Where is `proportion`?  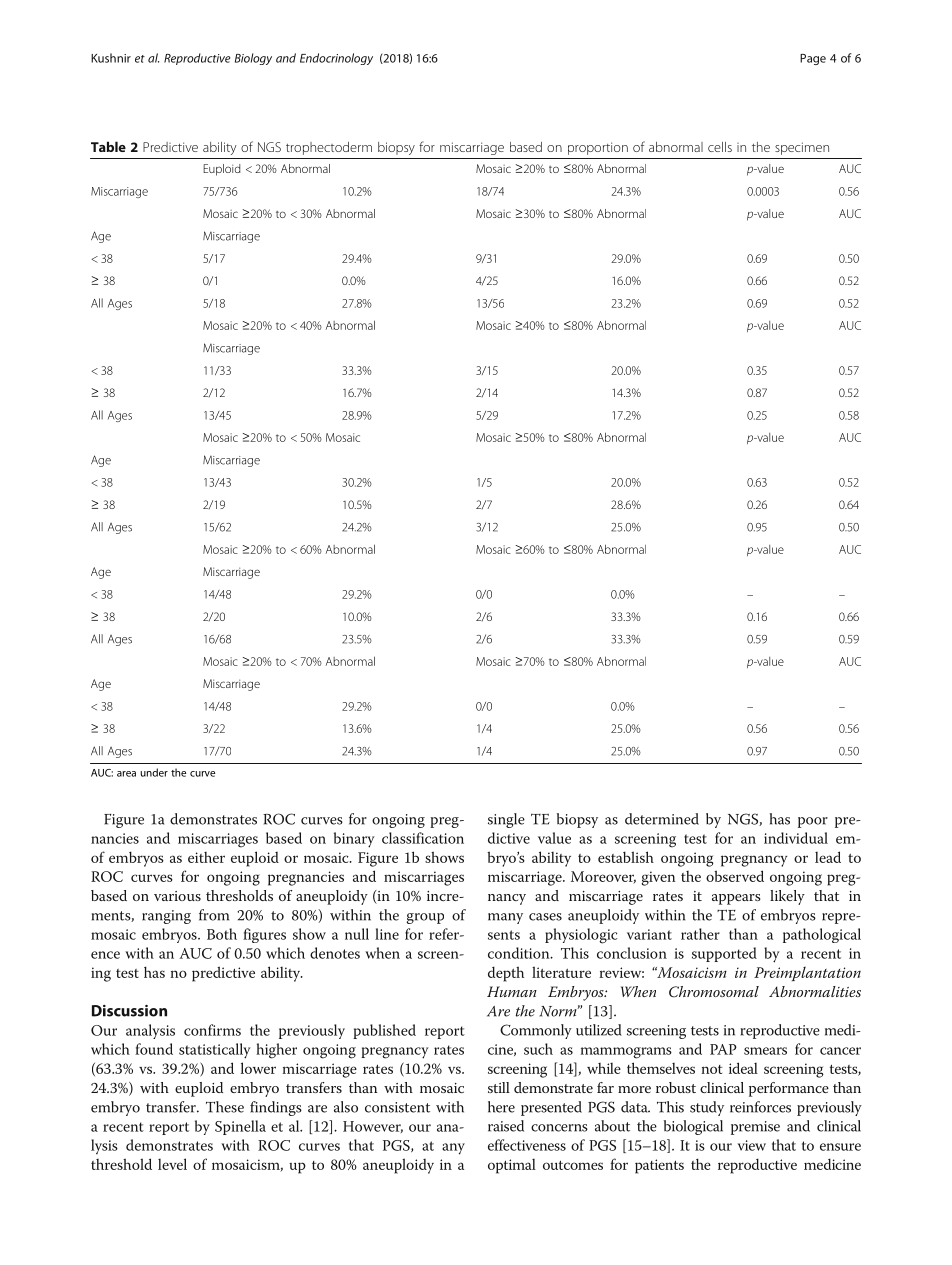 proportion is located at coordinates (598, 148).
